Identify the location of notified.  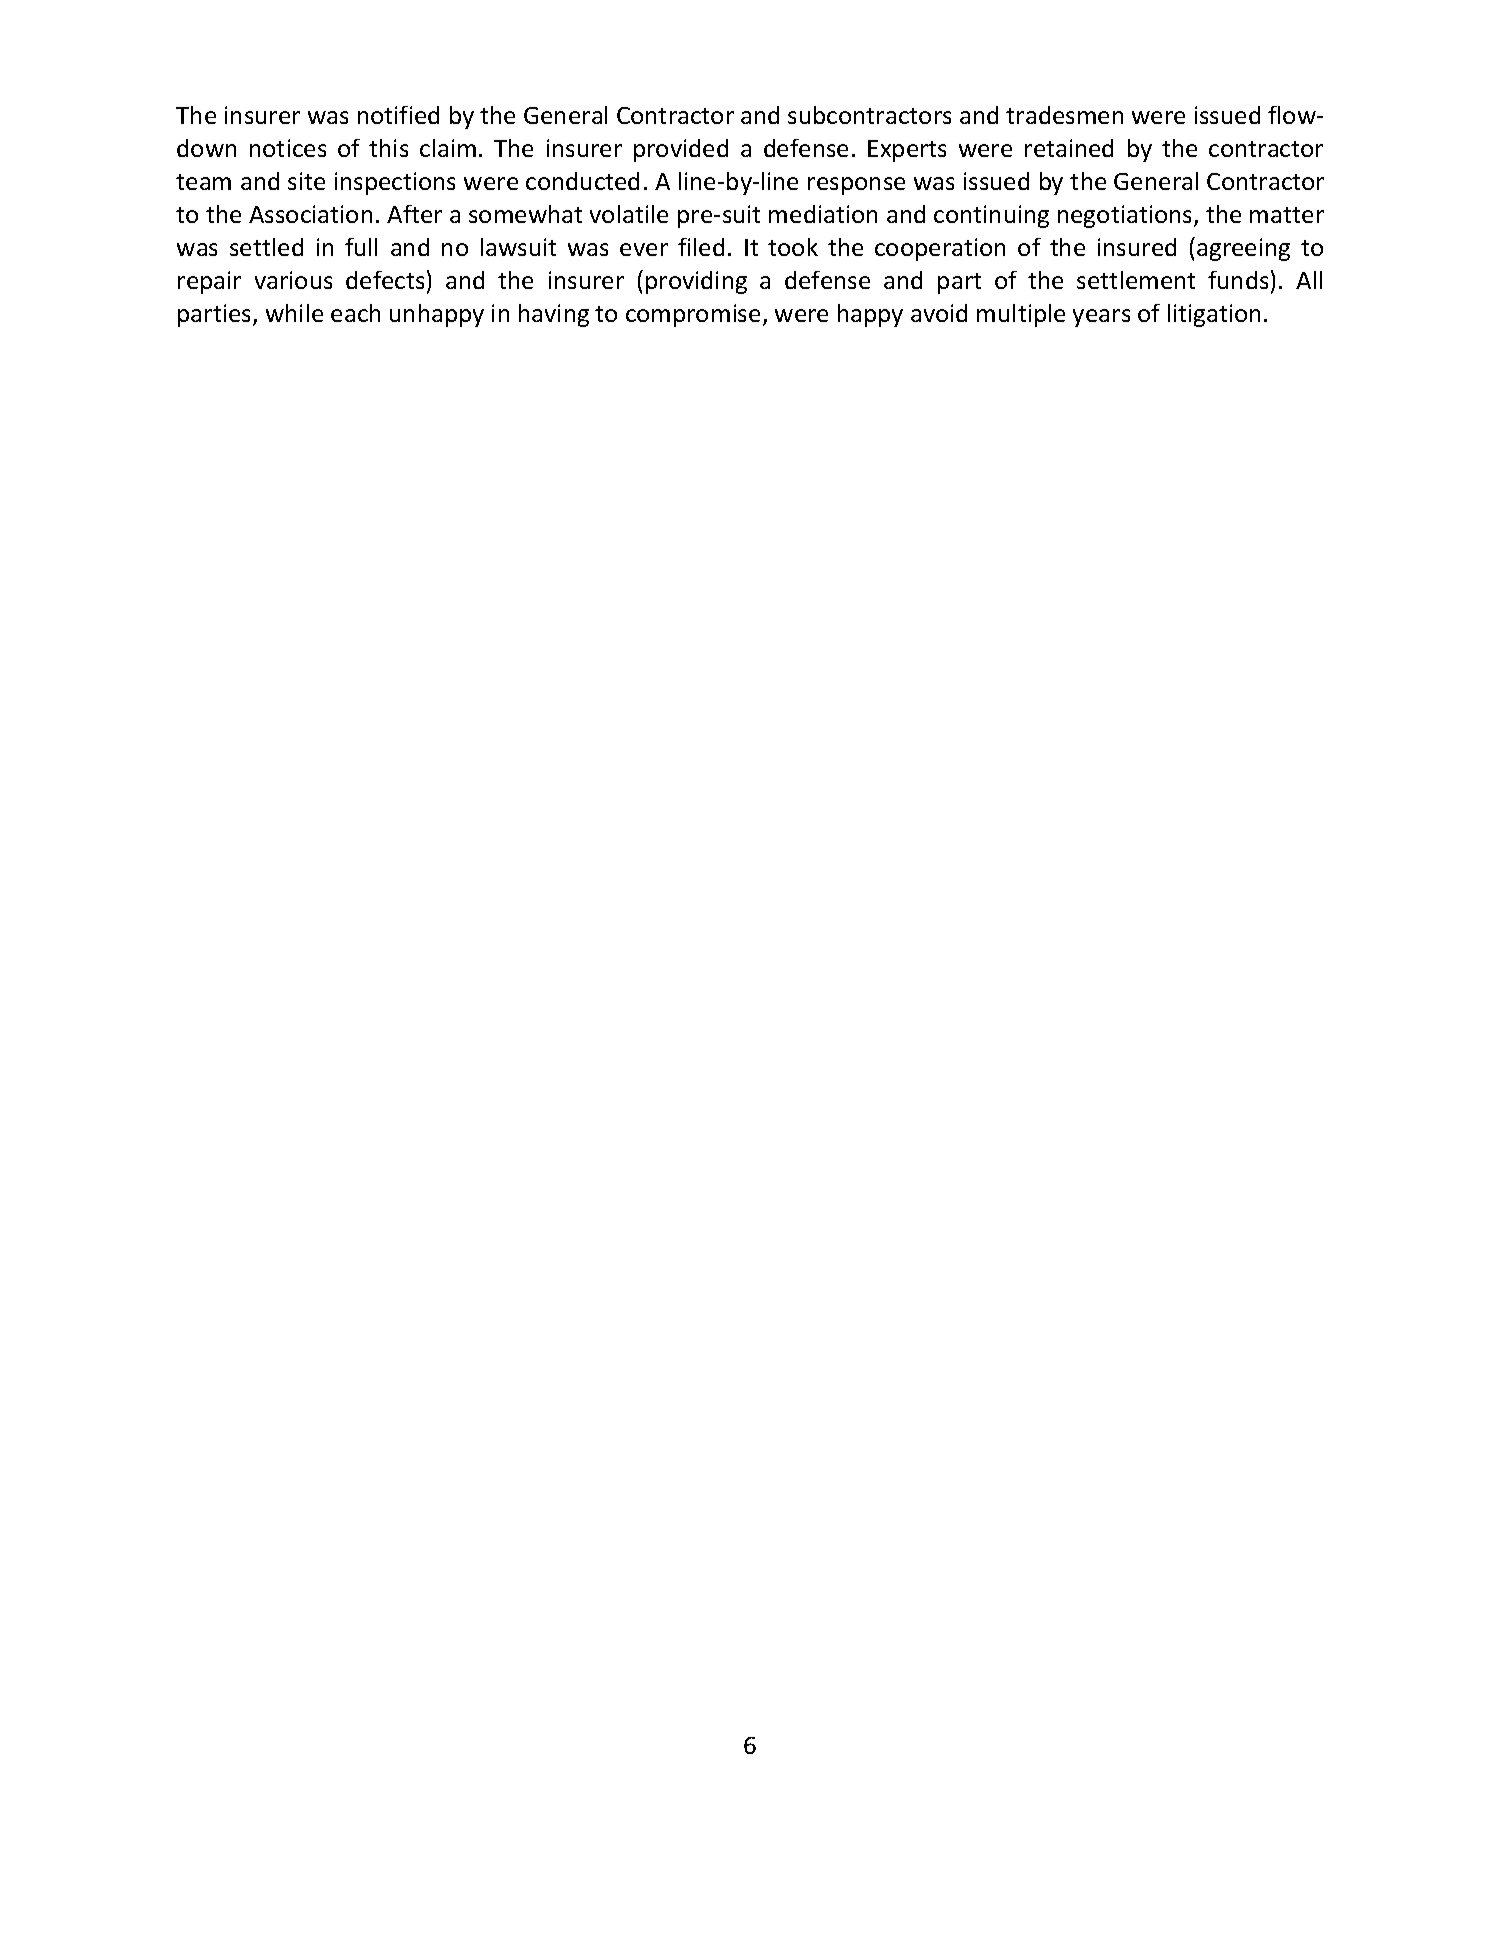
(398, 115).
